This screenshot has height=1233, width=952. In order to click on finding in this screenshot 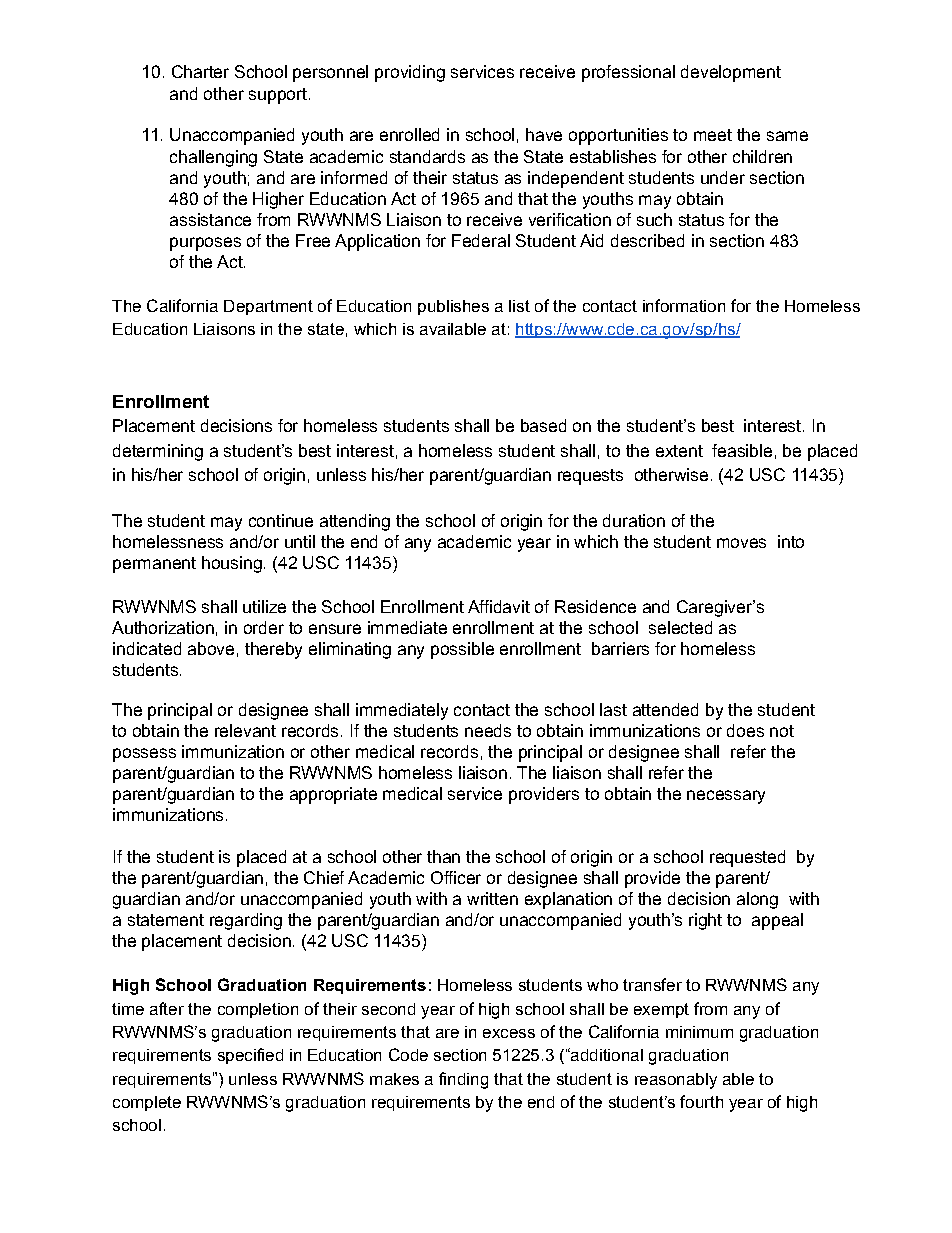, I will do `click(463, 1080)`.
